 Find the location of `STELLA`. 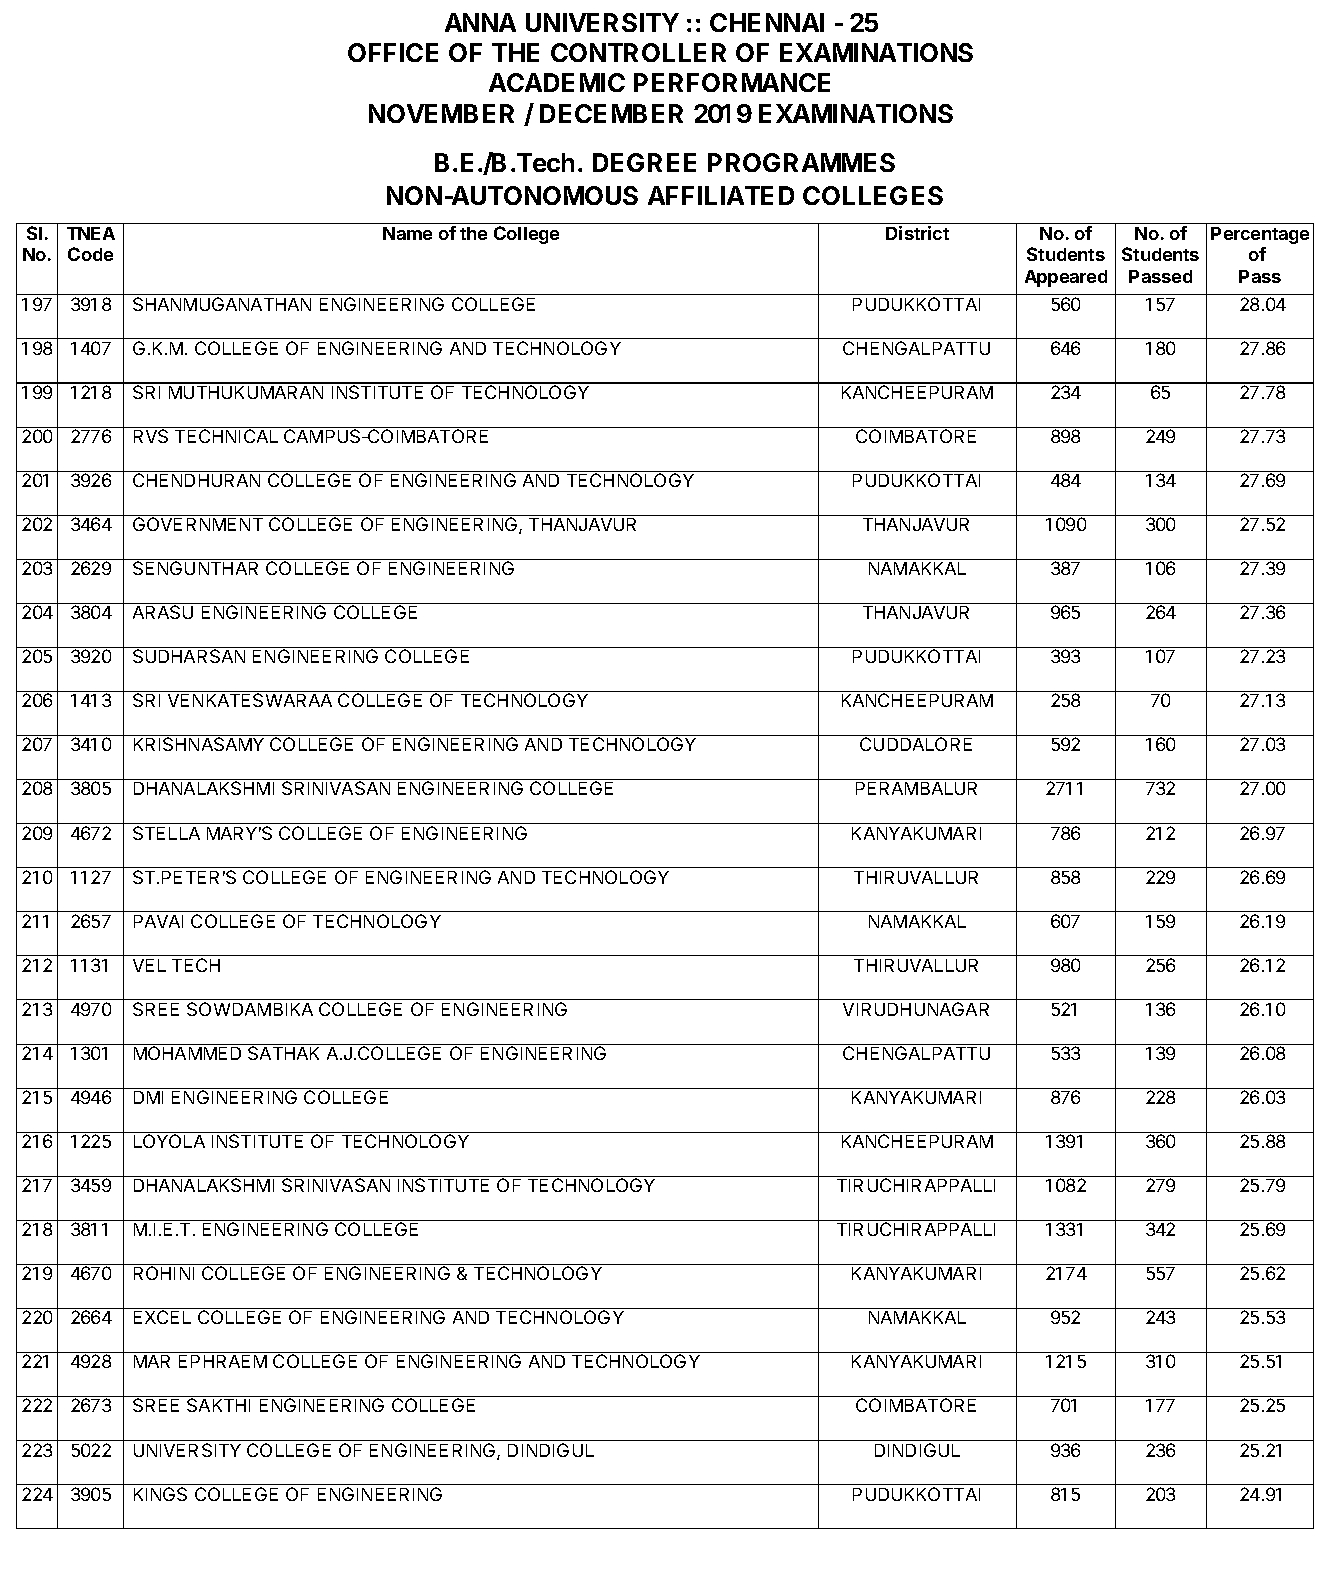

STELLA is located at coordinates (166, 833).
